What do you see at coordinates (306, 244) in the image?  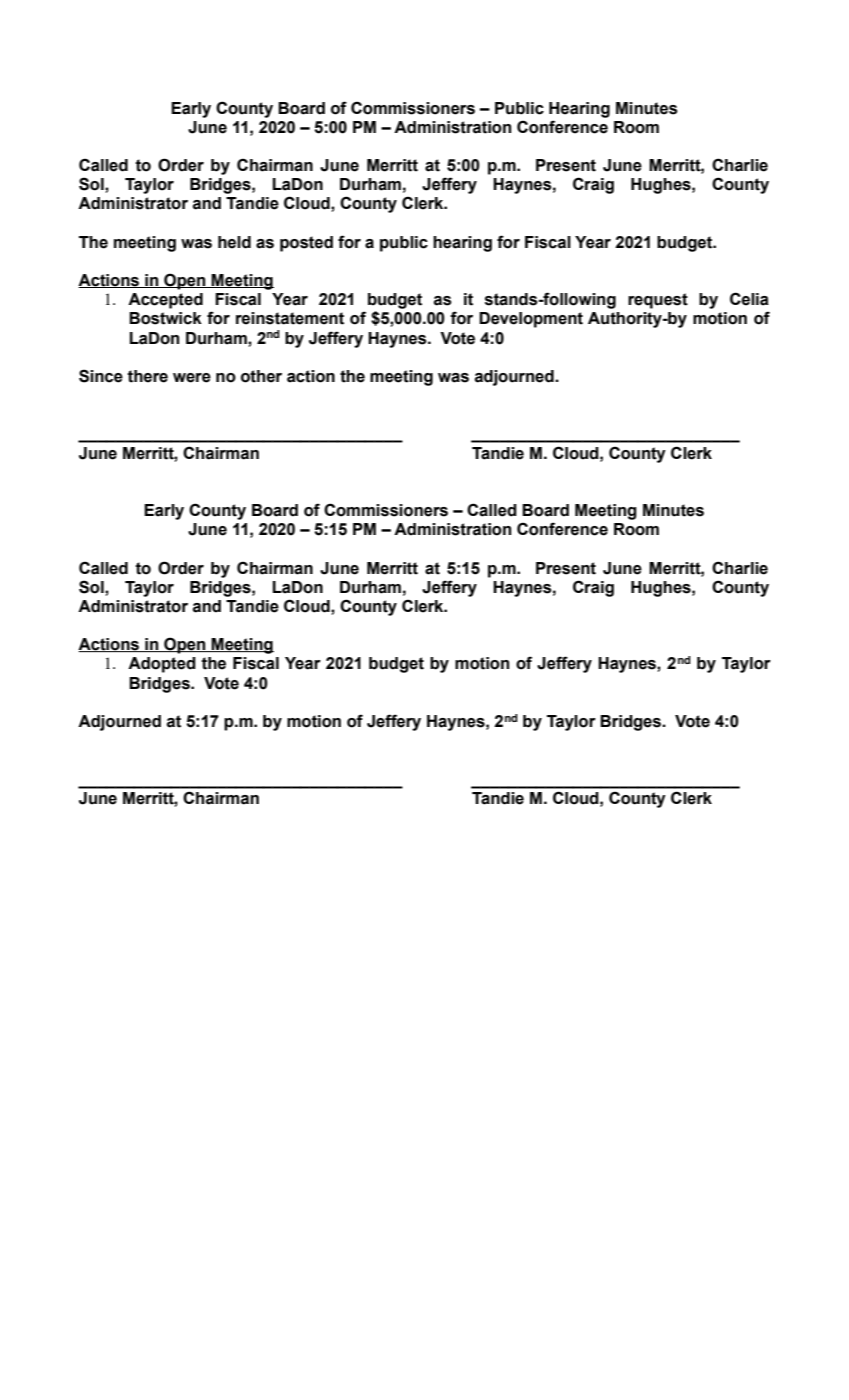 I see `posted` at bounding box center [306, 244].
